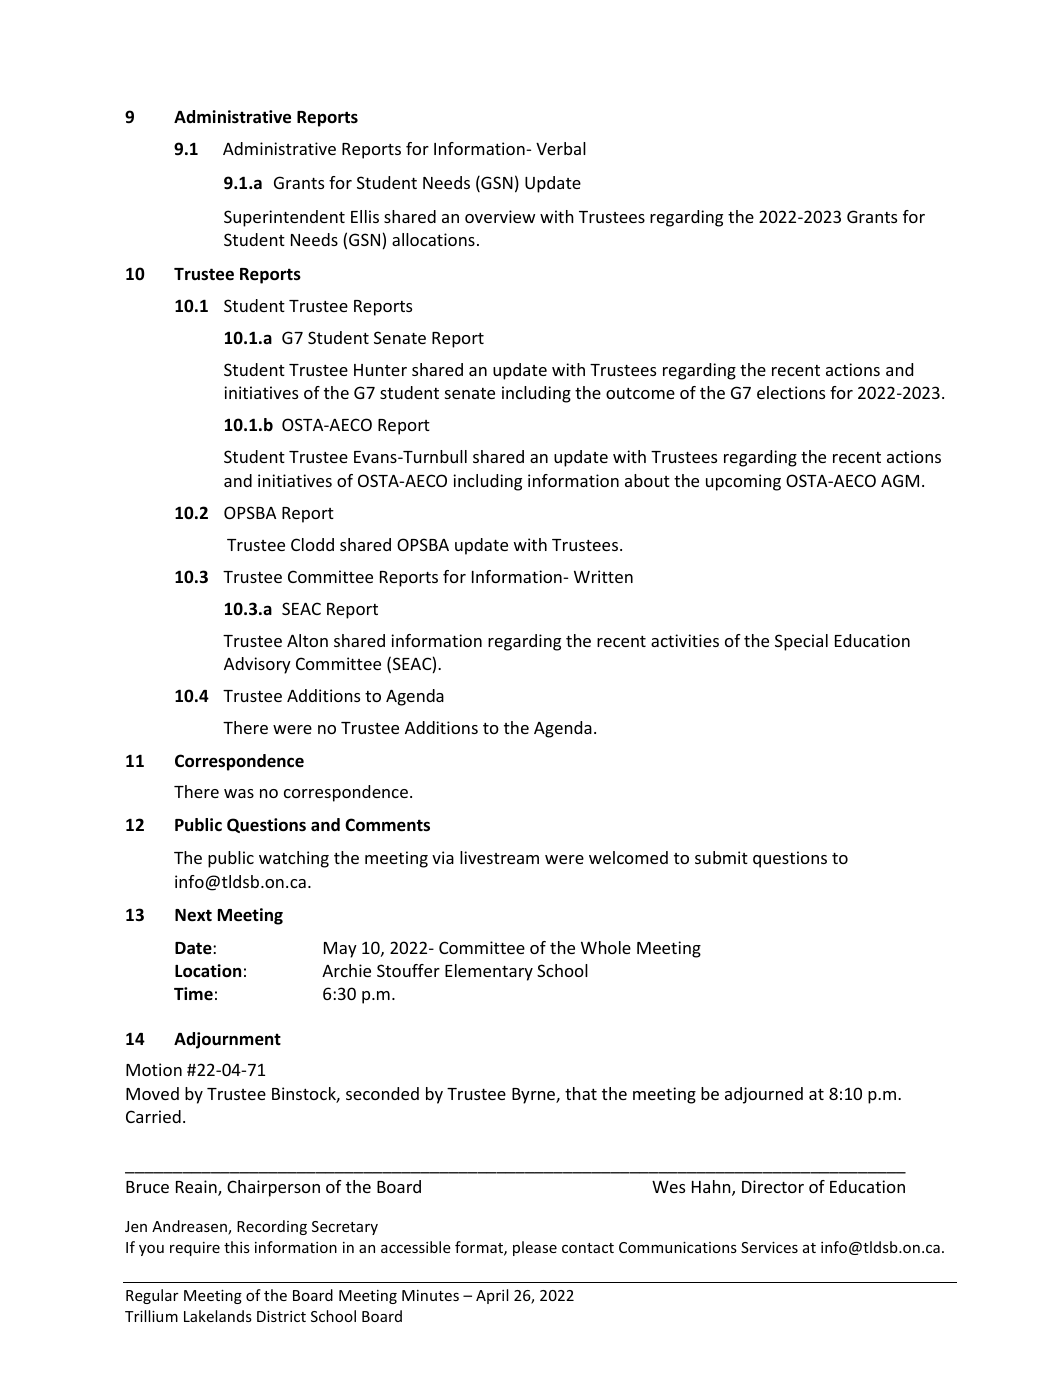  What do you see at coordinates (284, 218) in the page?
I see `Superintendent` at bounding box center [284, 218].
